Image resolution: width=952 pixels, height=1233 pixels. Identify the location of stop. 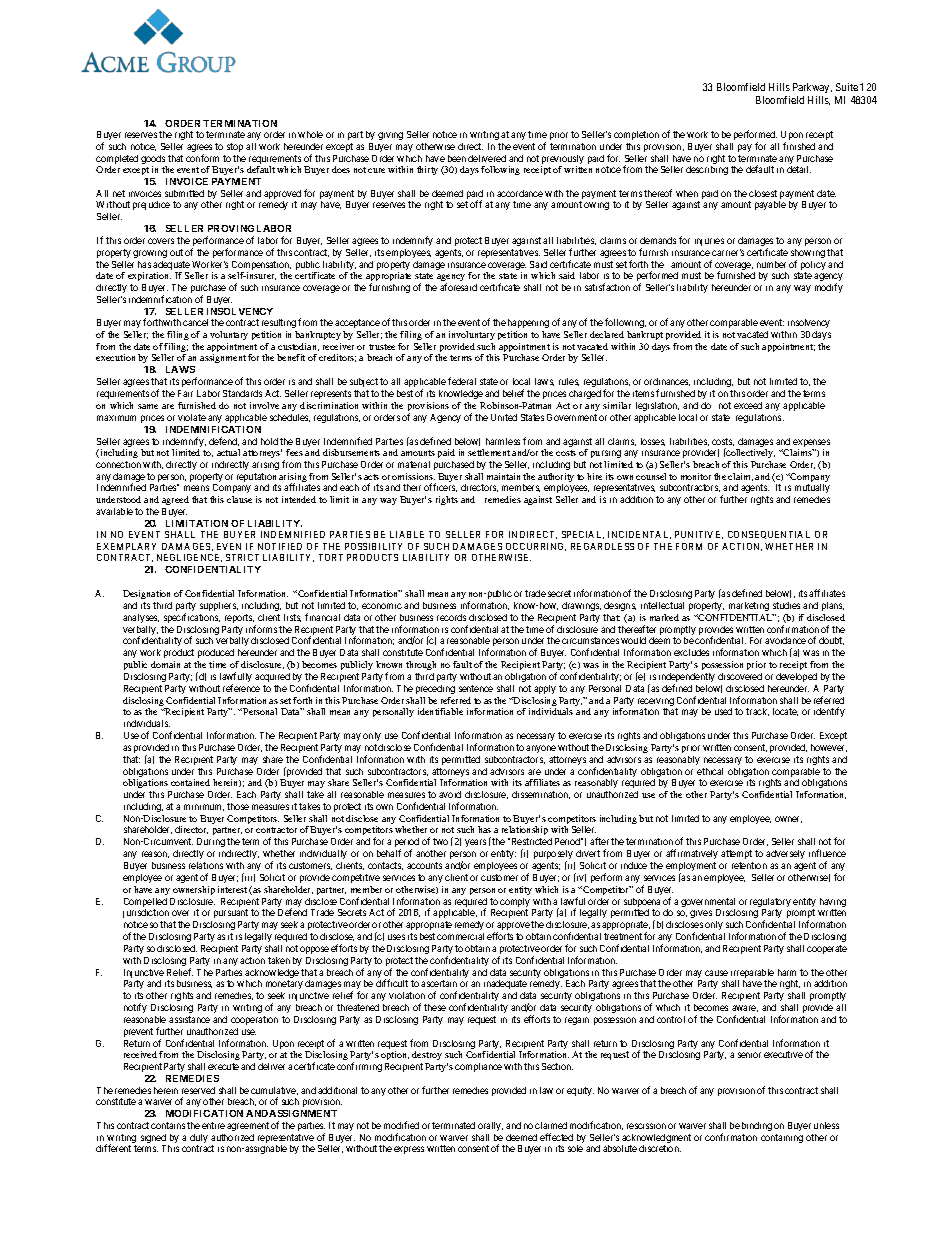
(235, 147).
